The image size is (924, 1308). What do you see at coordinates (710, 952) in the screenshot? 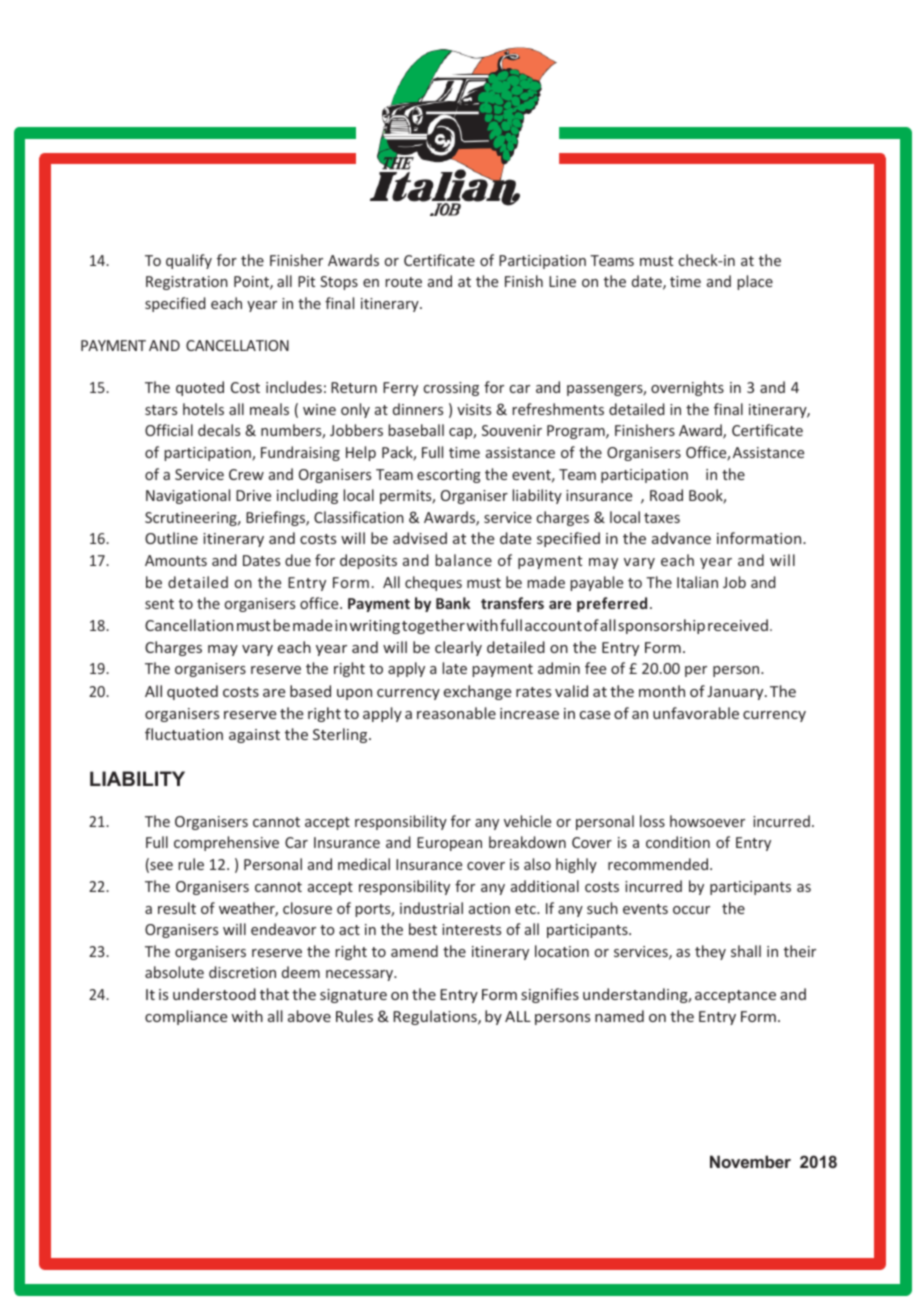
I see `they` at bounding box center [710, 952].
